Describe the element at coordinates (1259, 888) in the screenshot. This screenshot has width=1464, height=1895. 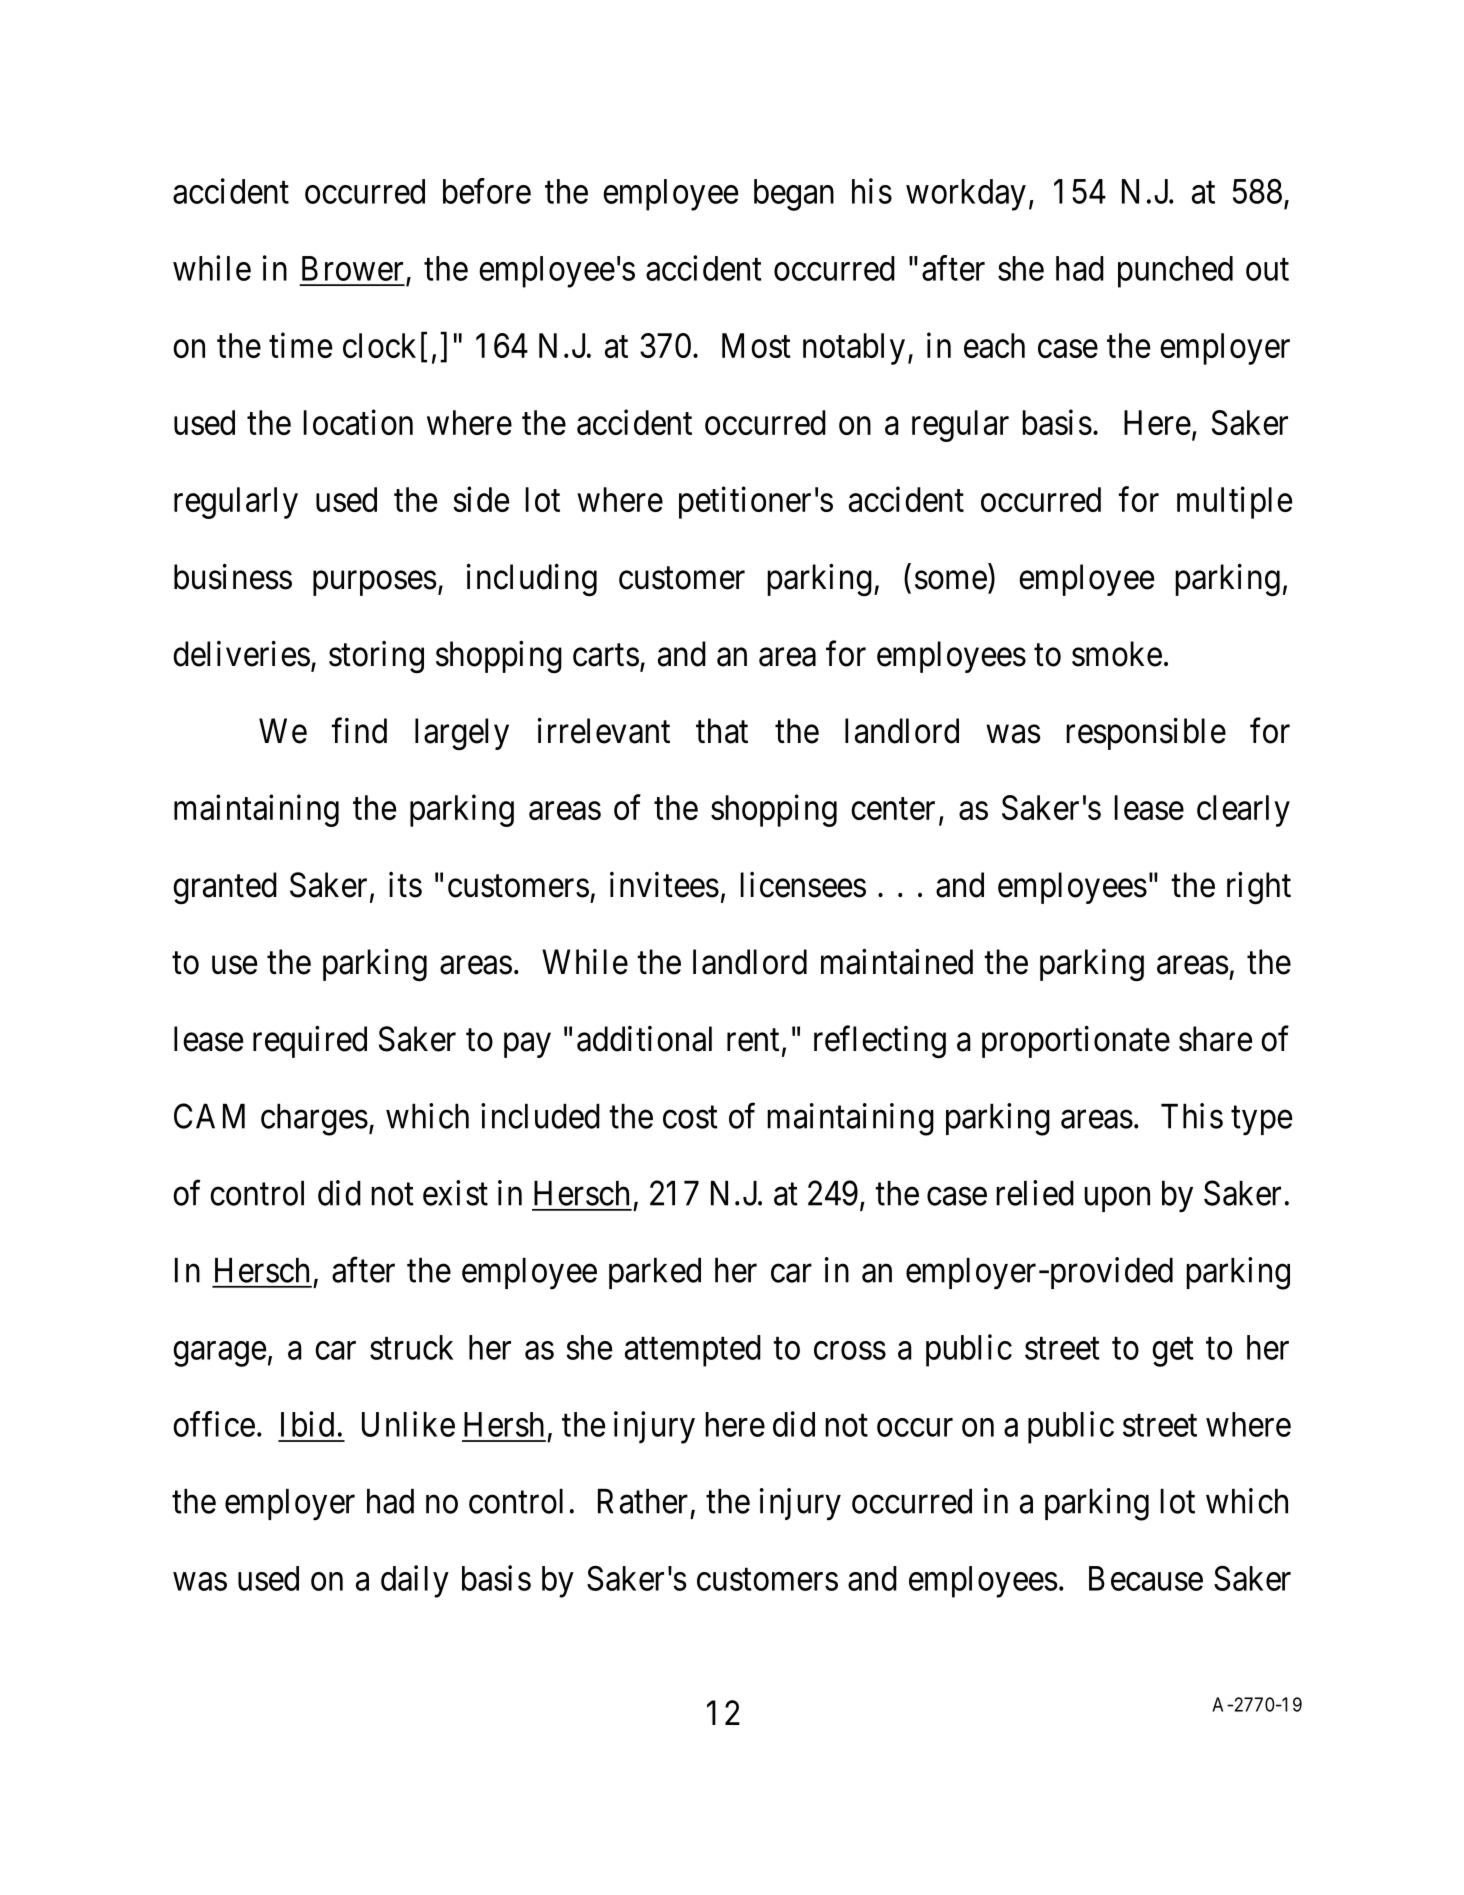
I see `right` at that location.
